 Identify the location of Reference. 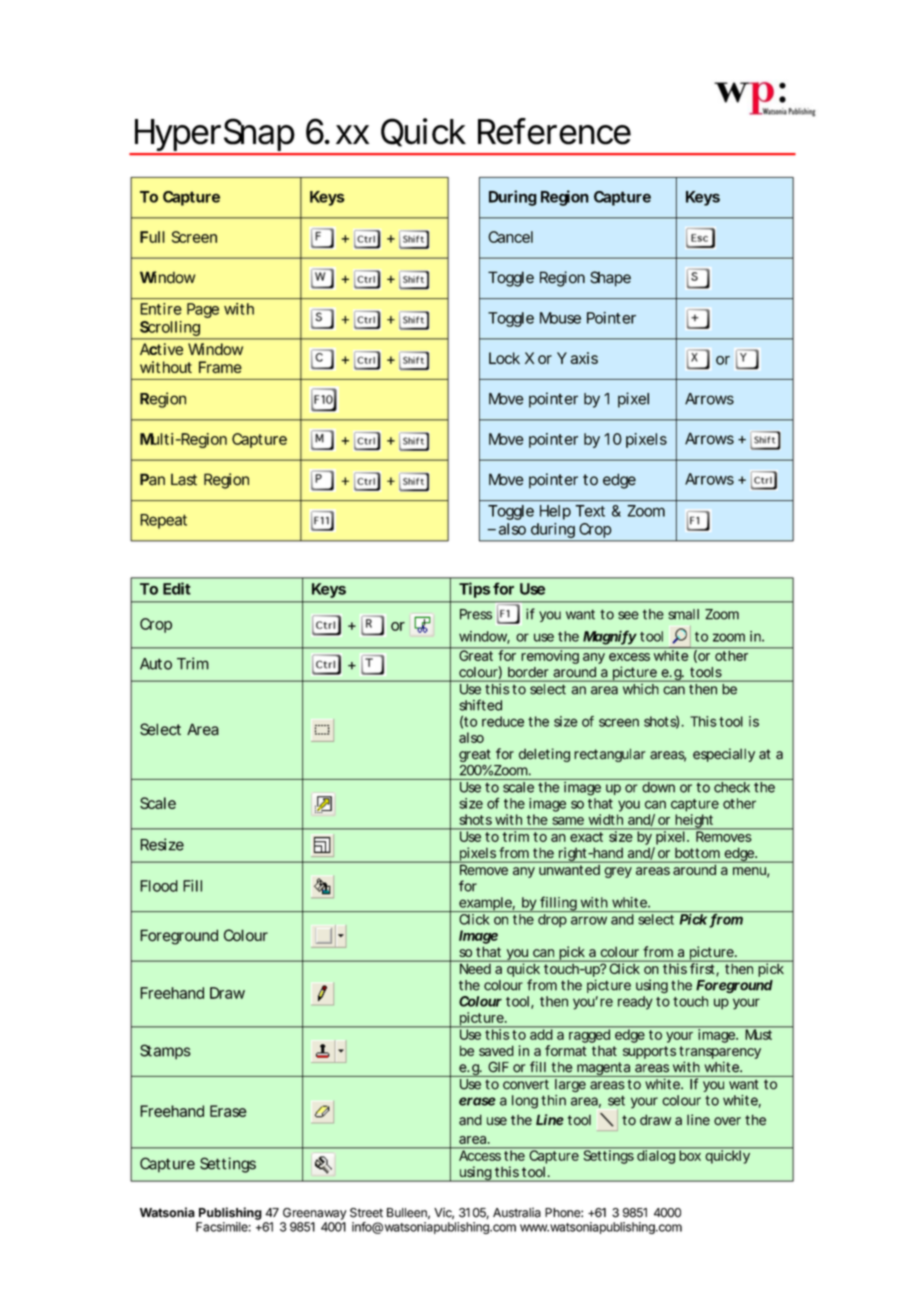
(554, 131).
